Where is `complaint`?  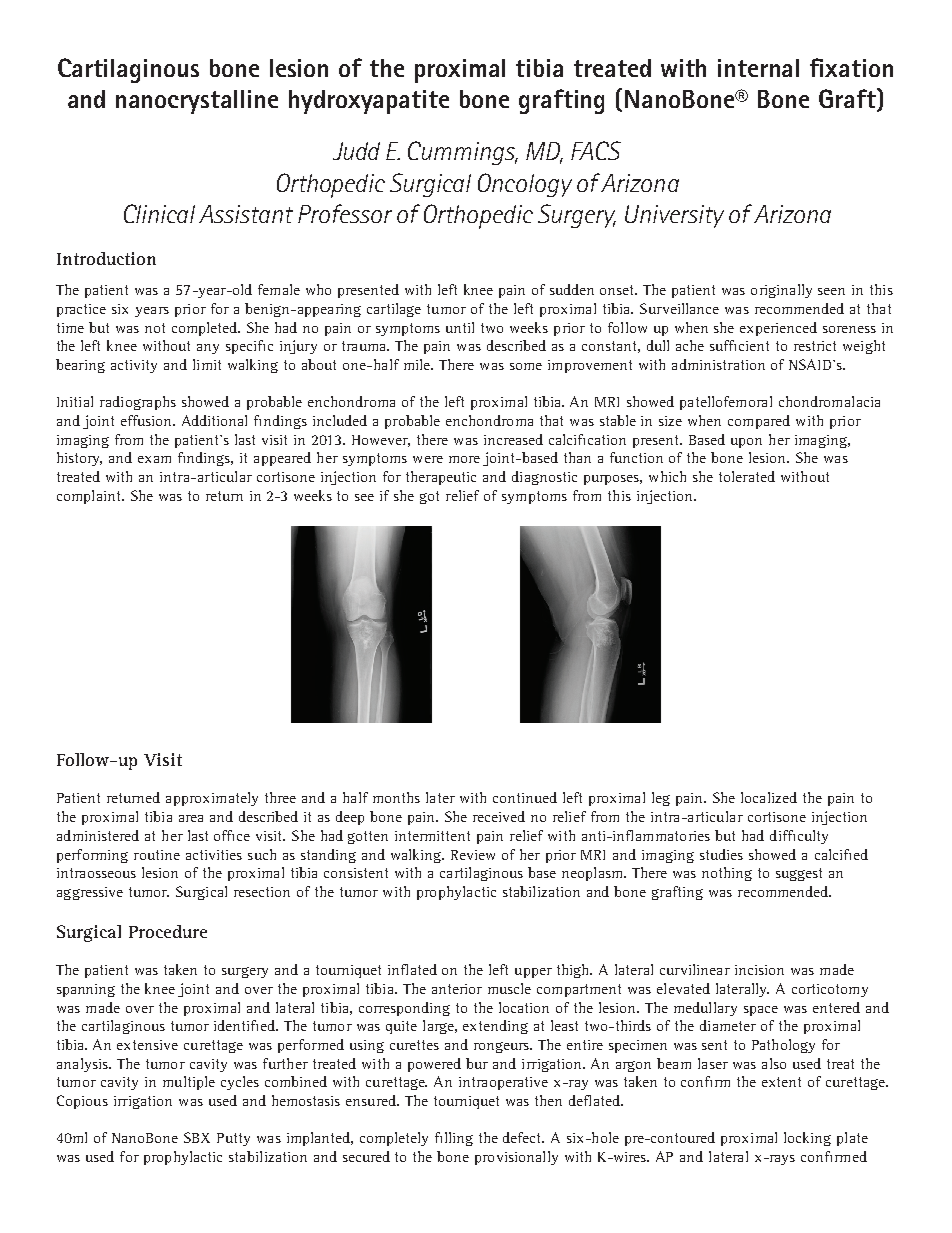 complaint is located at coordinates (90, 497).
